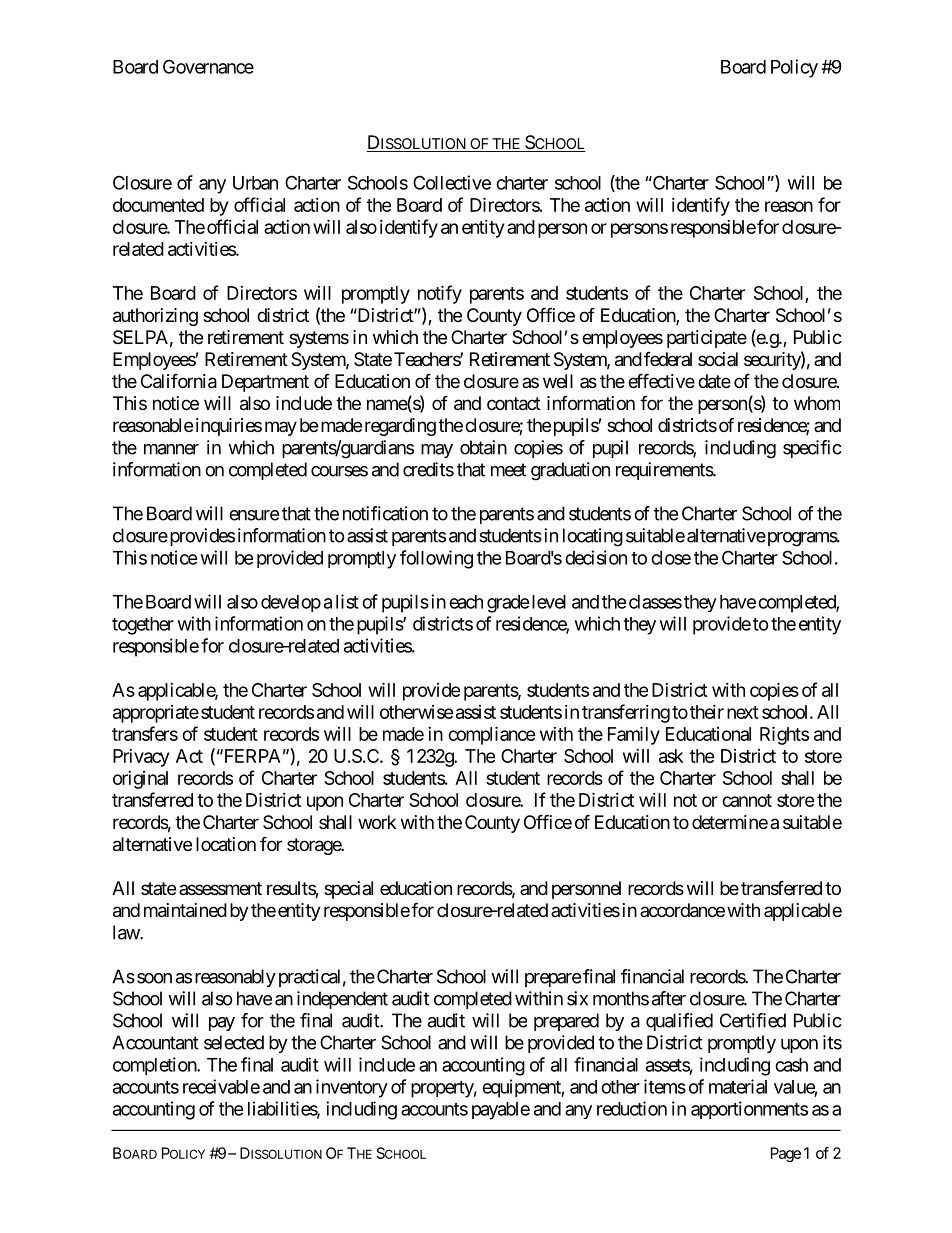 This document has width=952, height=1233. Describe the element at coordinates (220, 888) in the document. I see `assessment` at that location.
